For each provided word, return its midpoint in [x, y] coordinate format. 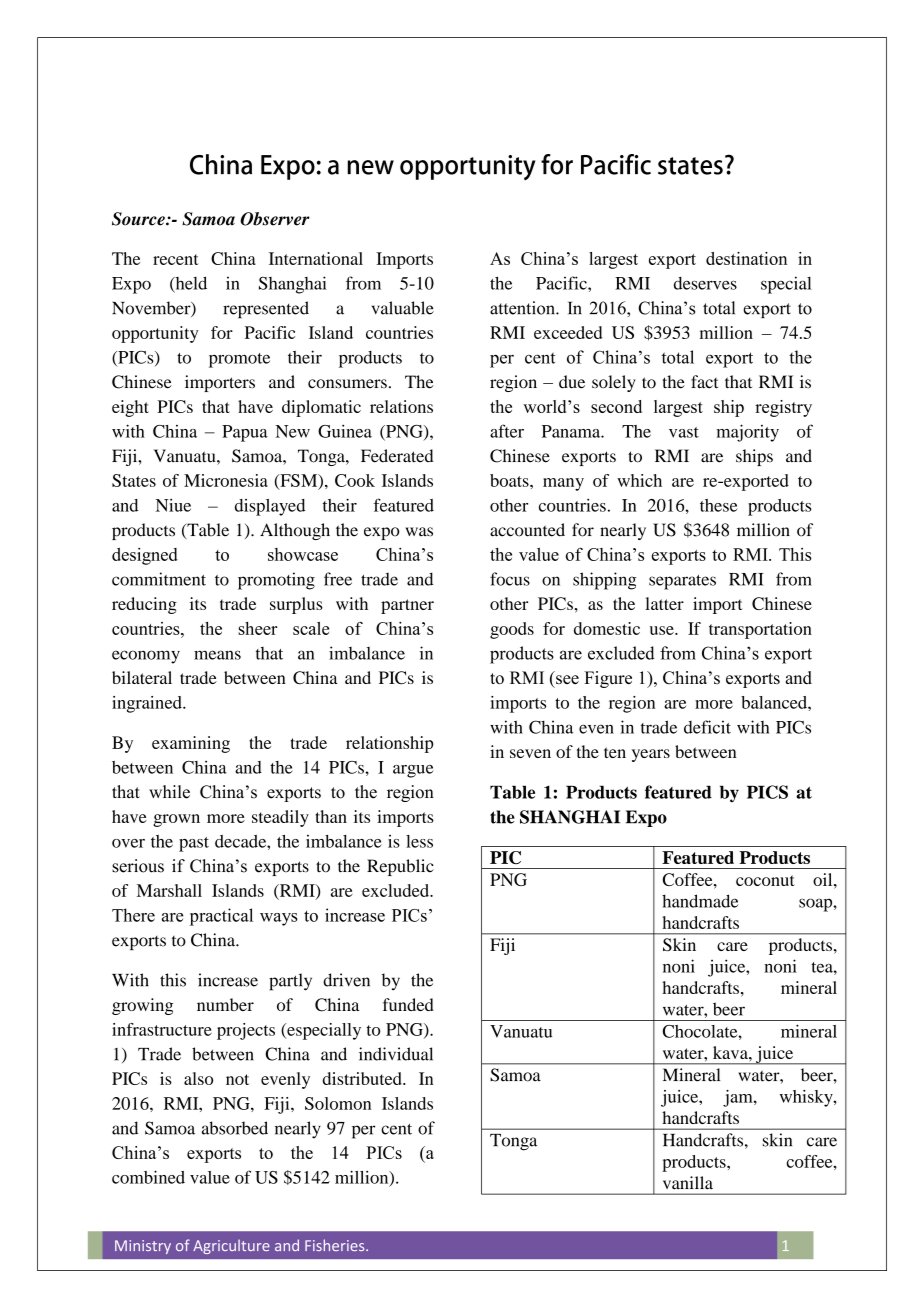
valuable [403, 308]
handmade [700, 901]
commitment [159, 579]
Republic [400, 867]
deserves [705, 283]
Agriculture [231, 1246]
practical [221, 917]
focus [510, 579]
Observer [275, 219]
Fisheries [336, 1245]
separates [682, 582]
